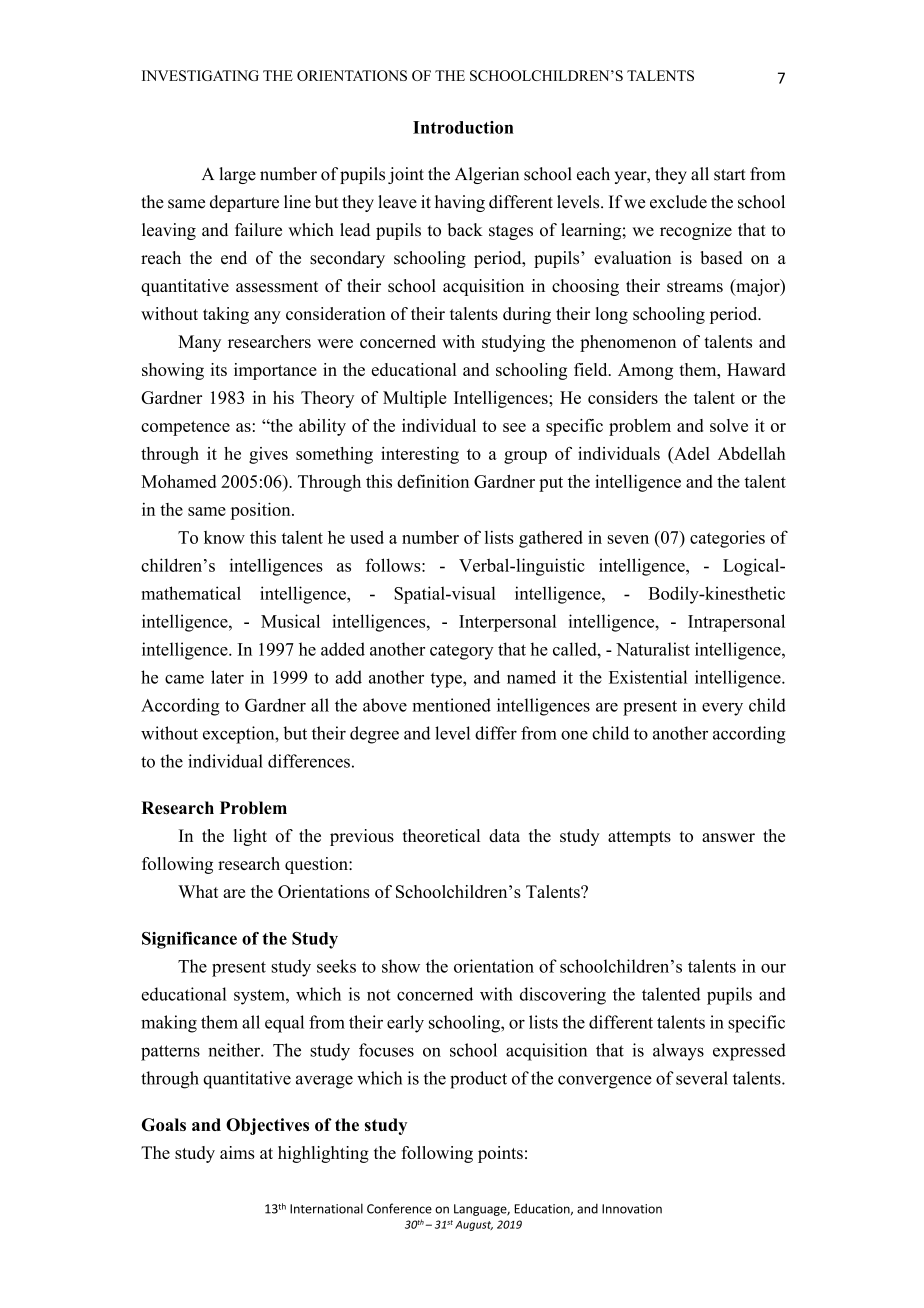 This document has width=924, height=1308. I want to click on Among, so click(645, 371).
